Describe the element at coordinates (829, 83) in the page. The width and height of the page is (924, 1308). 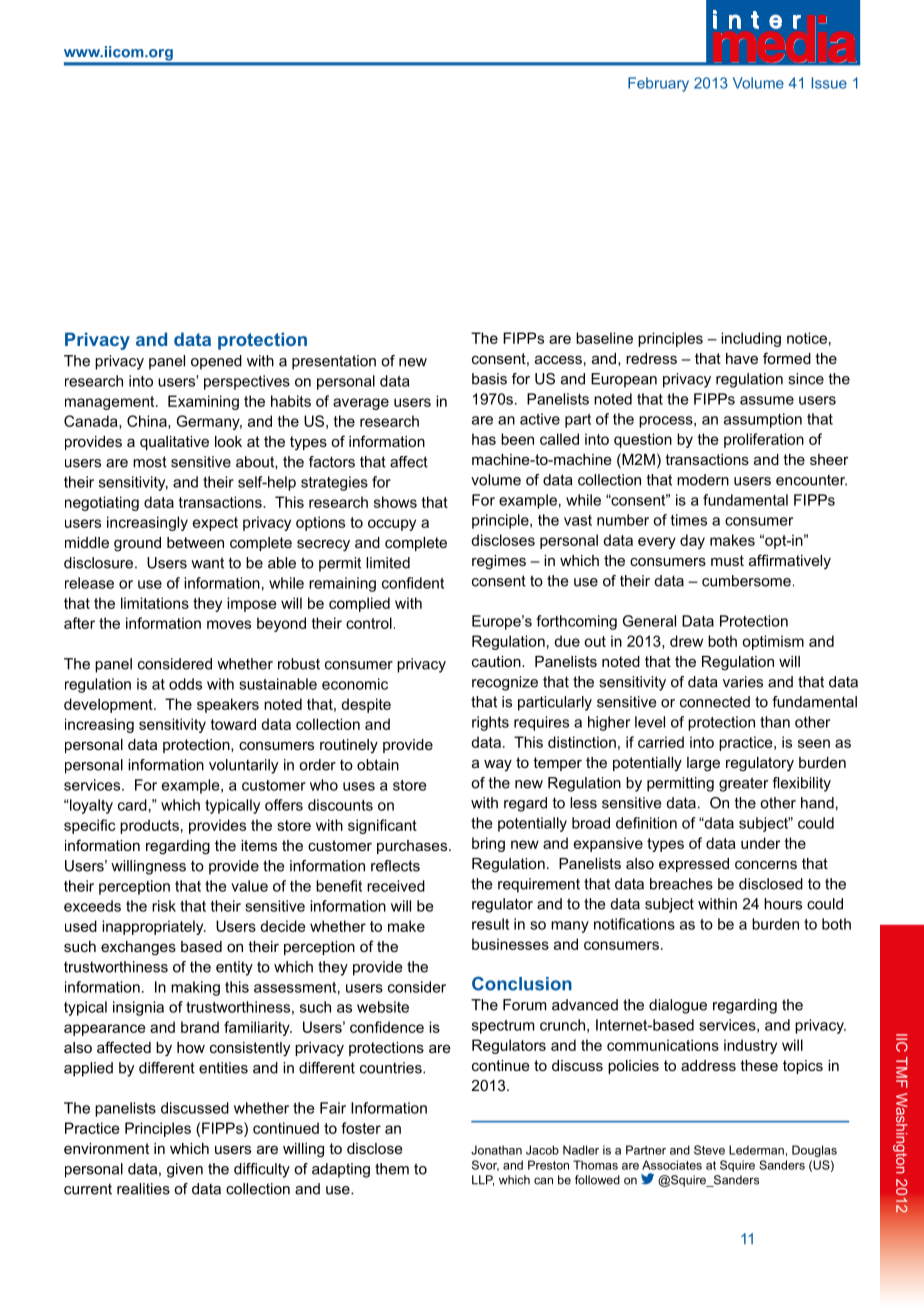
I see `Issue` at that location.
